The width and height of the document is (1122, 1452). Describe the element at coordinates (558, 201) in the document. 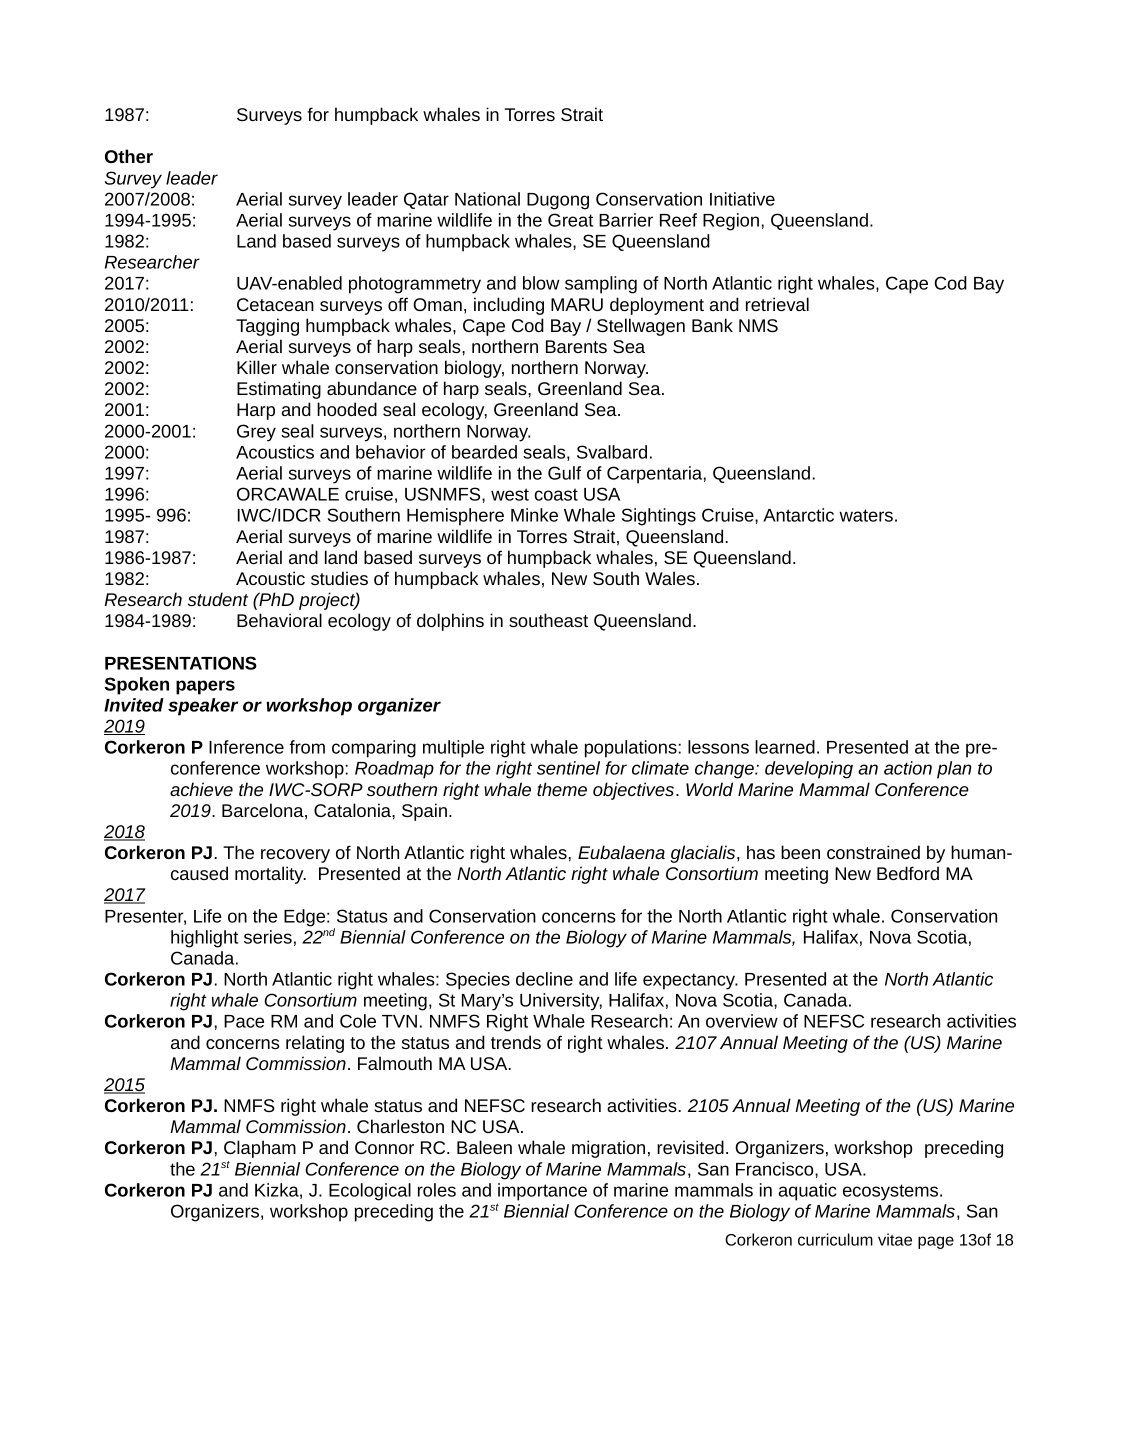

I see `Dugong` at that location.
